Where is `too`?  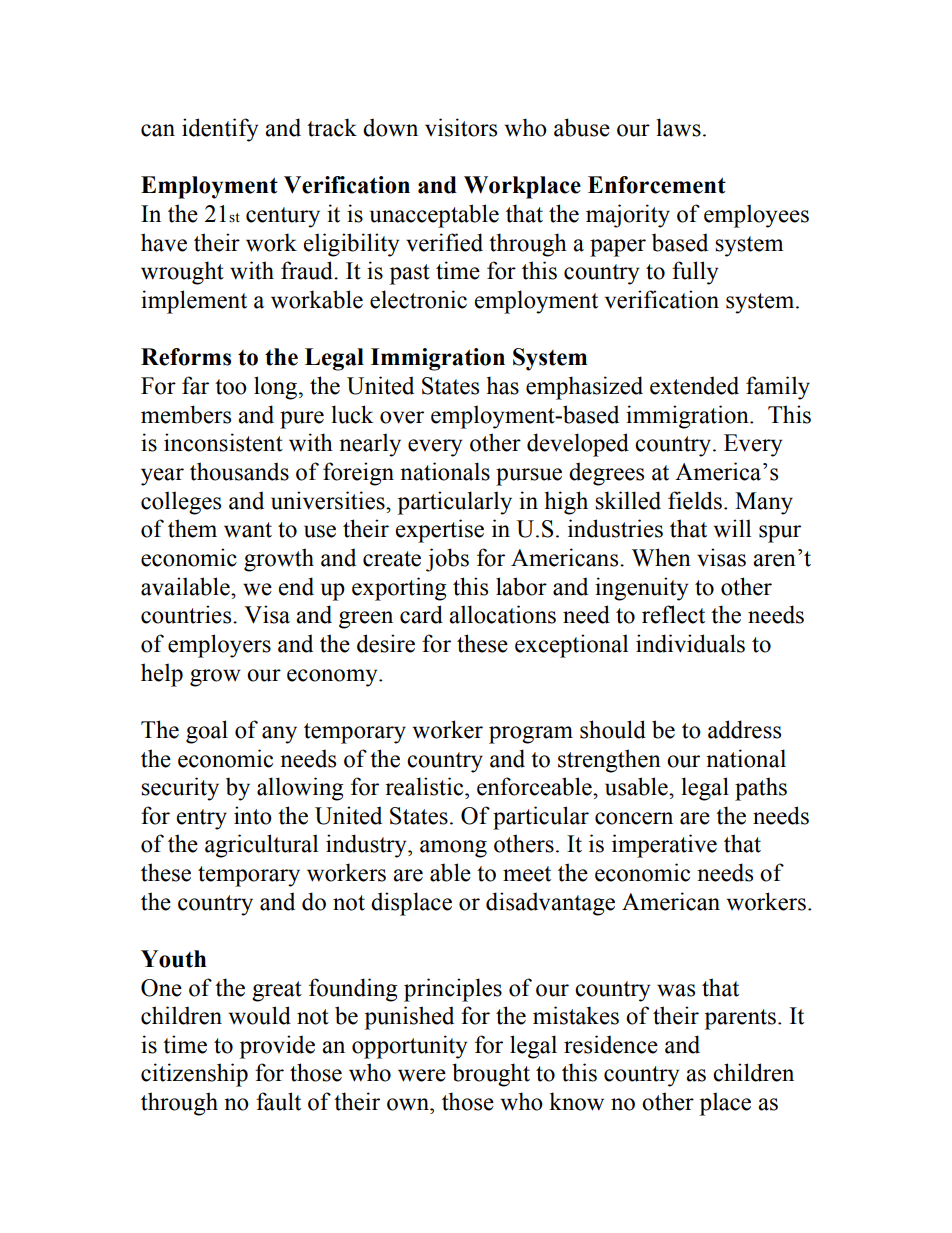
too is located at coordinates (231, 387).
